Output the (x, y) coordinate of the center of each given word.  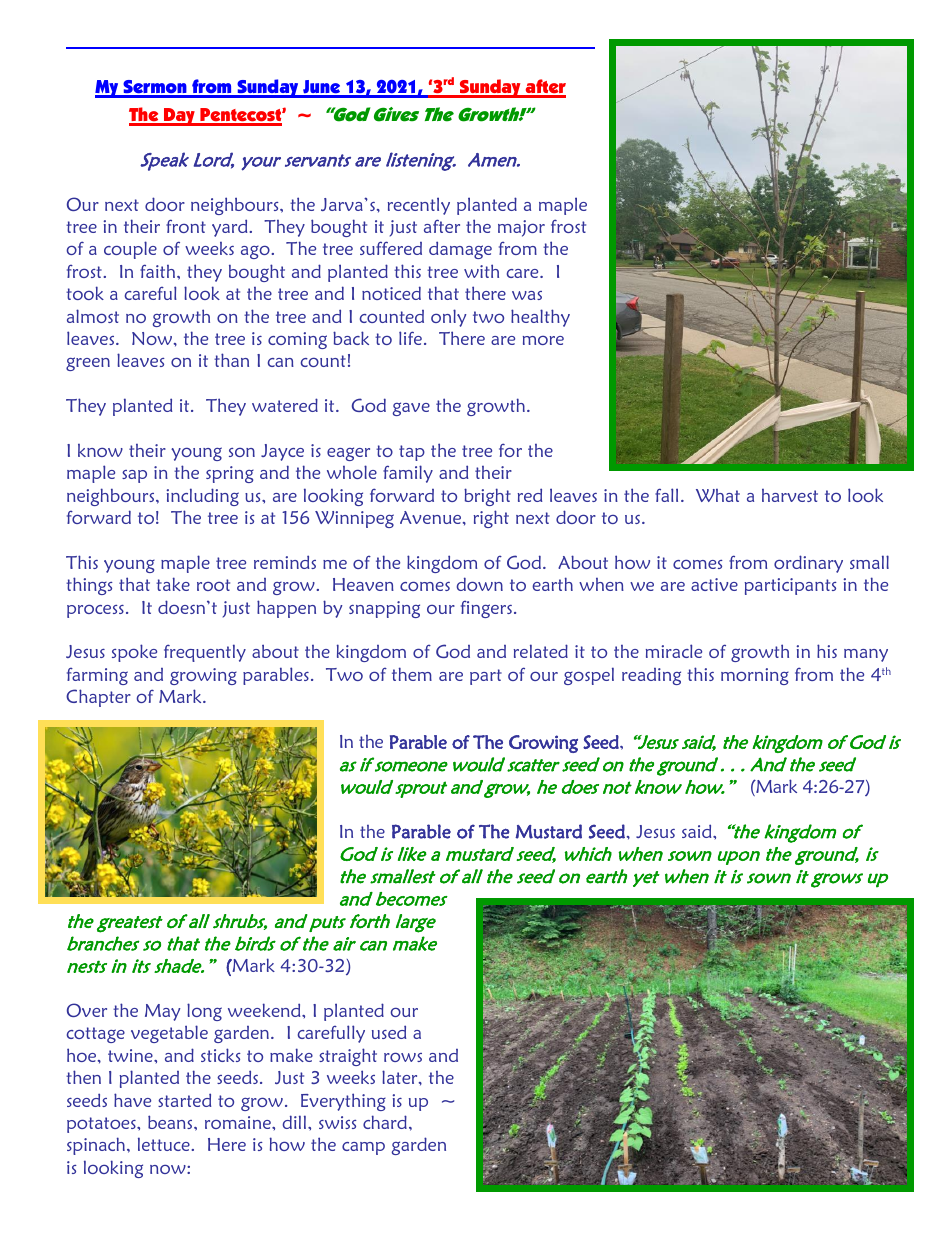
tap (412, 453)
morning (755, 676)
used (389, 1032)
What (718, 495)
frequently (205, 653)
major (521, 228)
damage (460, 250)
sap (134, 476)
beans (171, 1122)
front (186, 226)
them (412, 674)
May (162, 1012)
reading (651, 676)
